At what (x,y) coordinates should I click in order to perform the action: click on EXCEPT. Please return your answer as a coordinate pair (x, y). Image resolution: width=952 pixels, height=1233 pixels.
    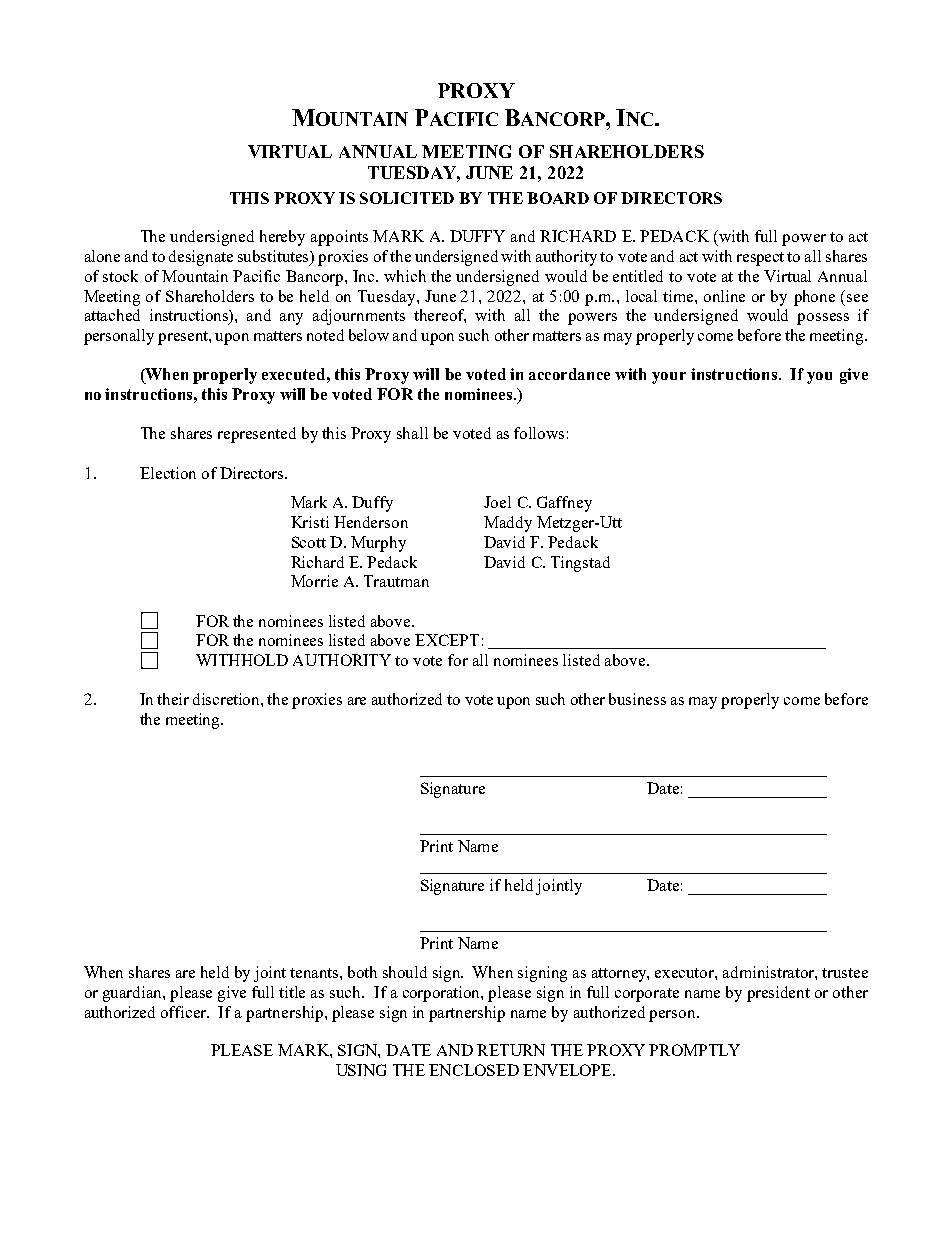
    Looking at the image, I should click on (447, 640).
